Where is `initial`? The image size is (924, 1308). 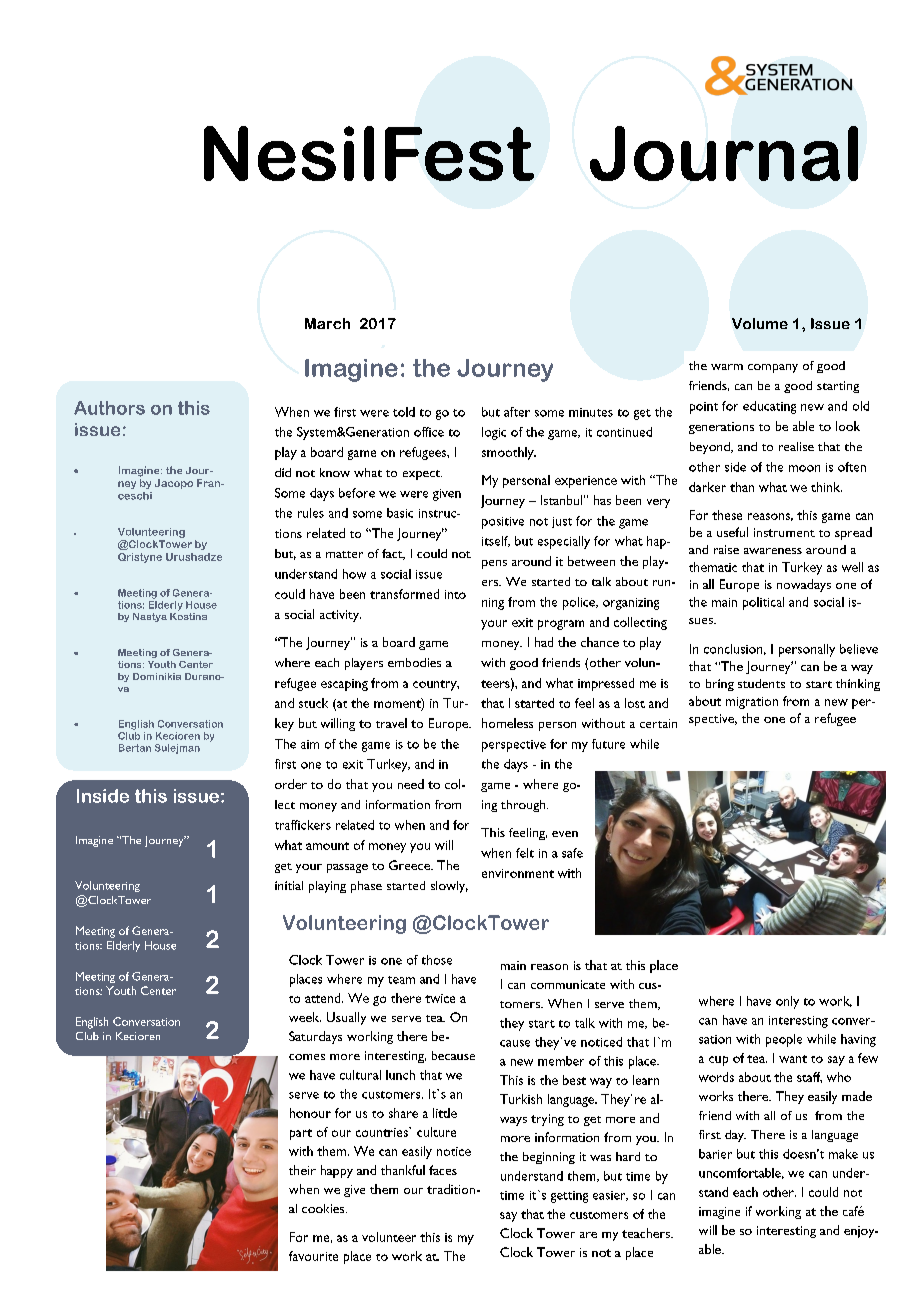 initial is located at coordinates (289, 885).
